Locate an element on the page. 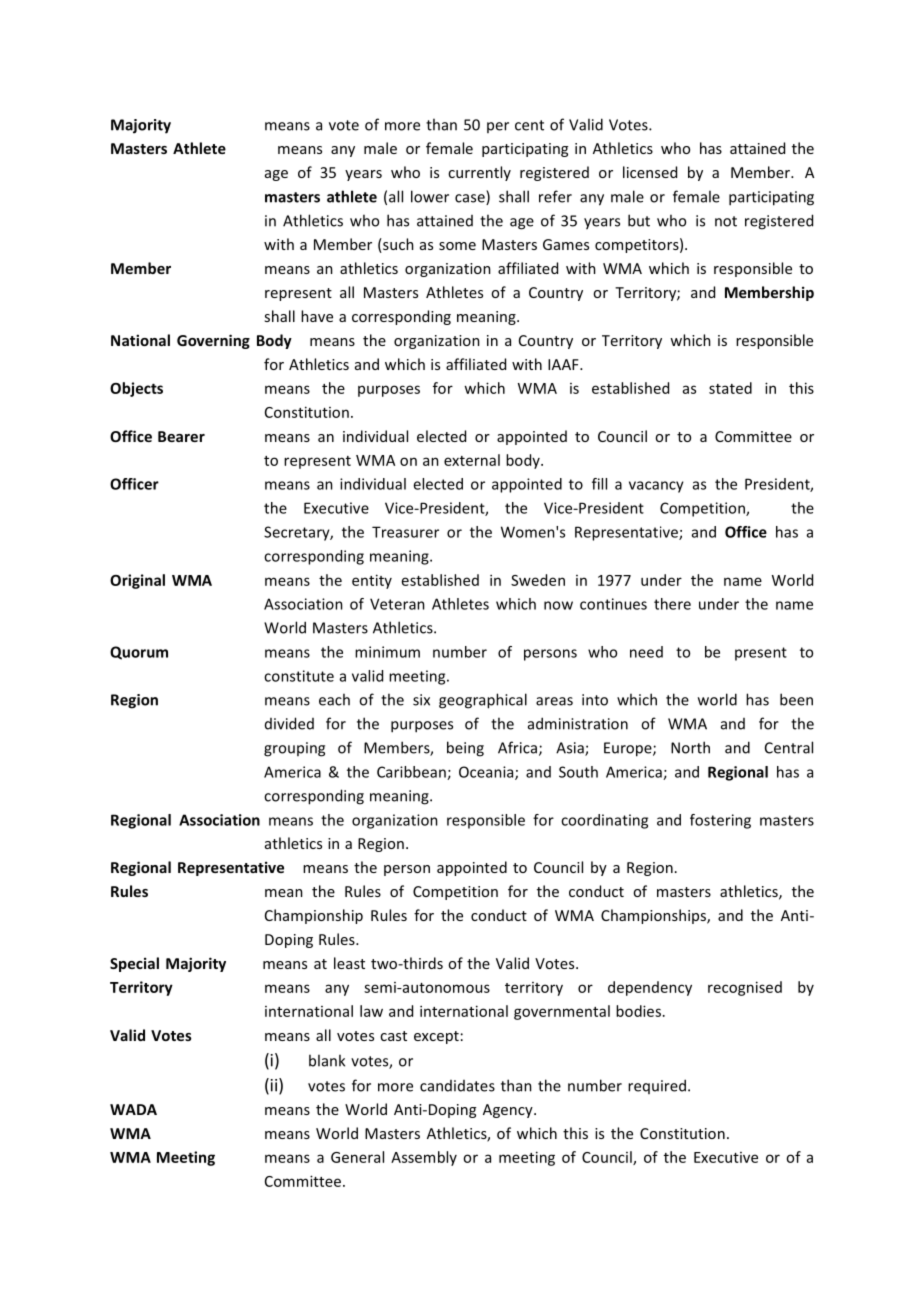 The height and width of the document is (1307, 924). Special is located at coordinates (134, 964).
